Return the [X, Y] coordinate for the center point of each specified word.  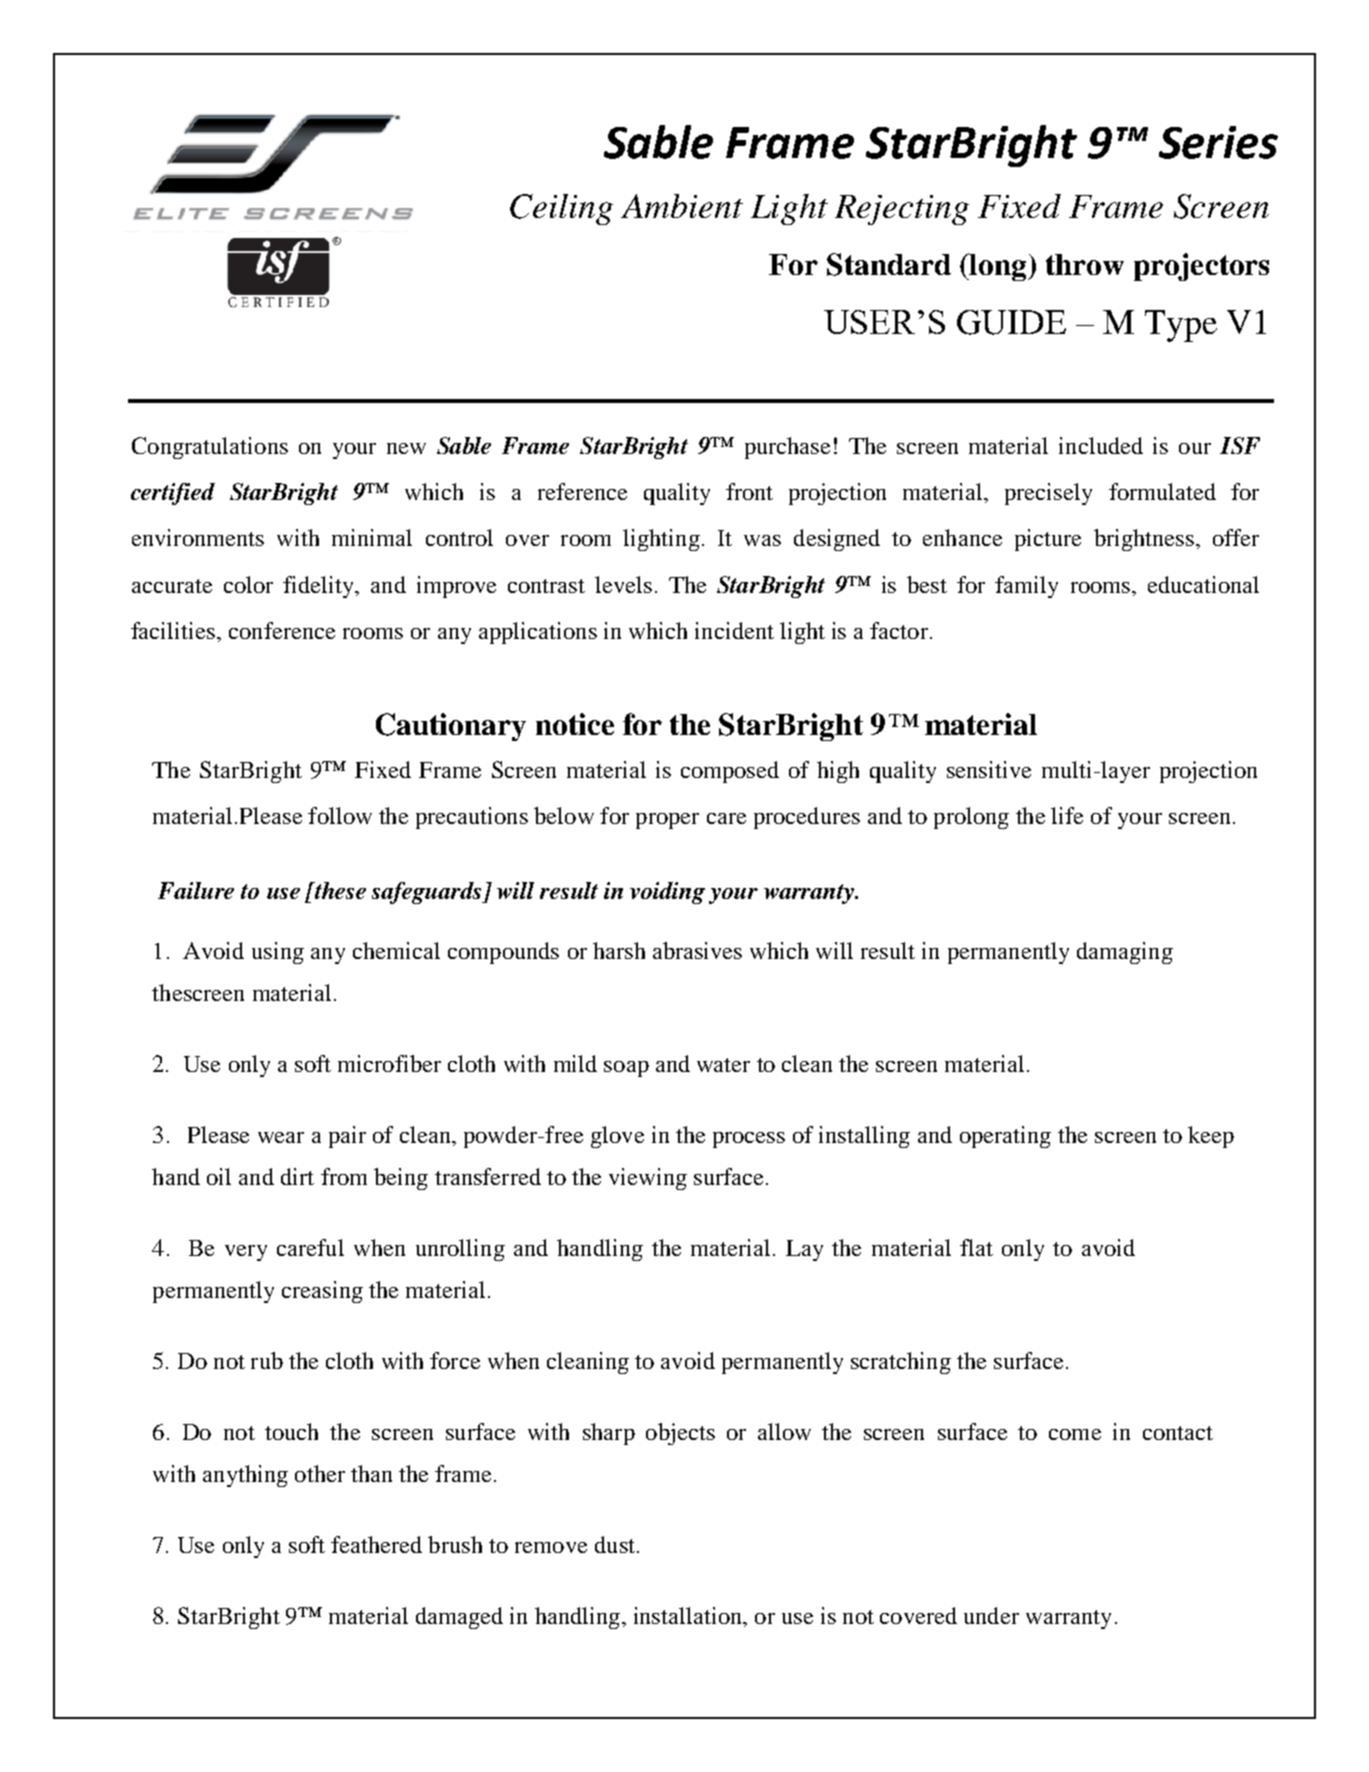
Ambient [682, 206]
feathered [376, 1544]
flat [976, 1247]
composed [730, 772]
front [749, 491]
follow [340, 815]
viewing [648, 1179]
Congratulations [210, 448]
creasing [322, 1292]
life [1067, 815]
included [1101, 445]
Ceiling [561, 209]
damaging [1125, 953]
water [723, 1065]
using [278, 953]
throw [1085, 264]
